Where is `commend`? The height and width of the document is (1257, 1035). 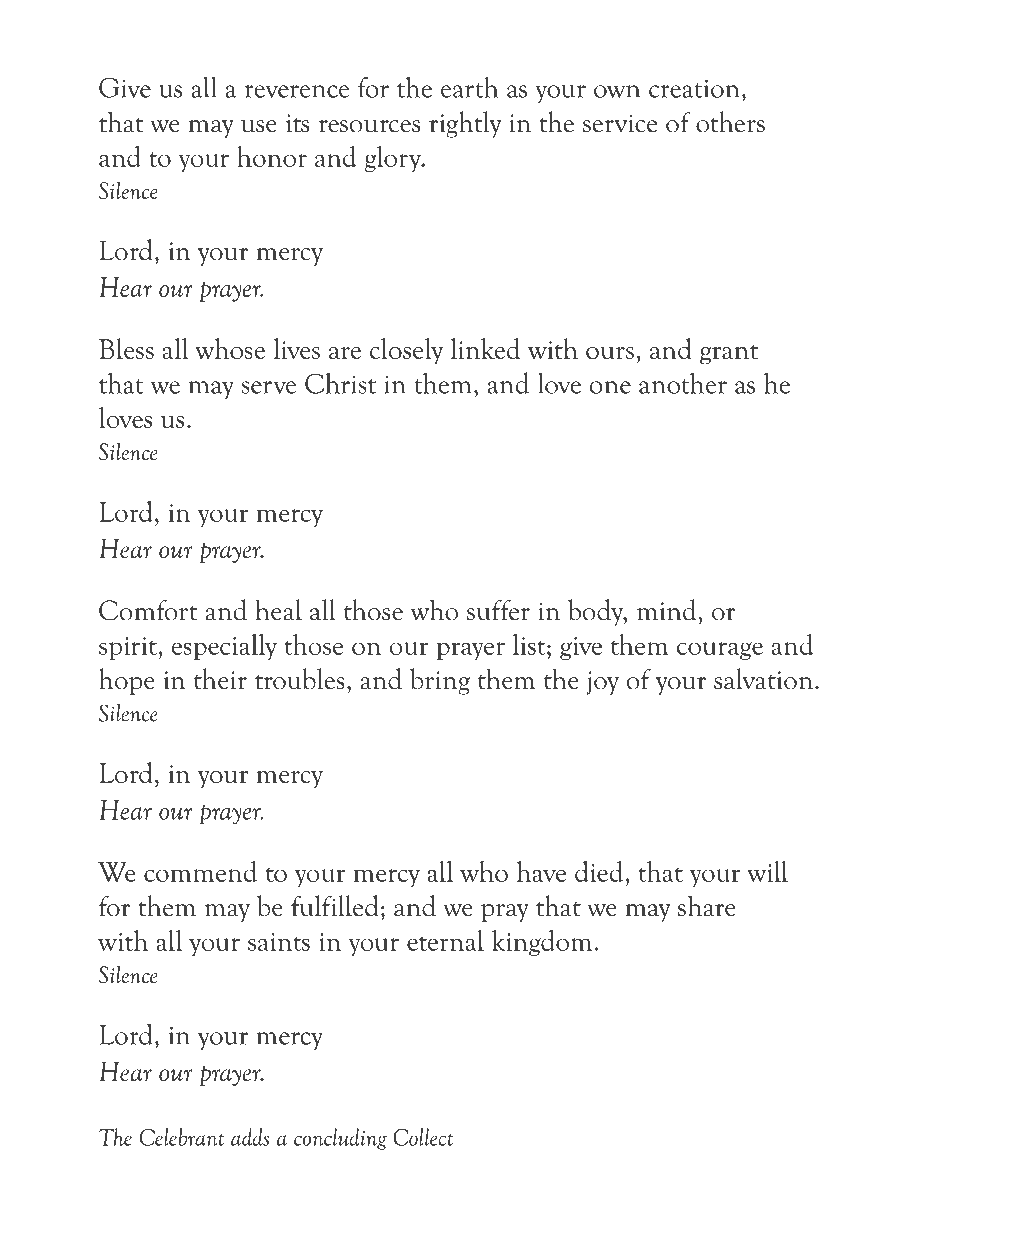 commend is located at coordinates (200, 871).
